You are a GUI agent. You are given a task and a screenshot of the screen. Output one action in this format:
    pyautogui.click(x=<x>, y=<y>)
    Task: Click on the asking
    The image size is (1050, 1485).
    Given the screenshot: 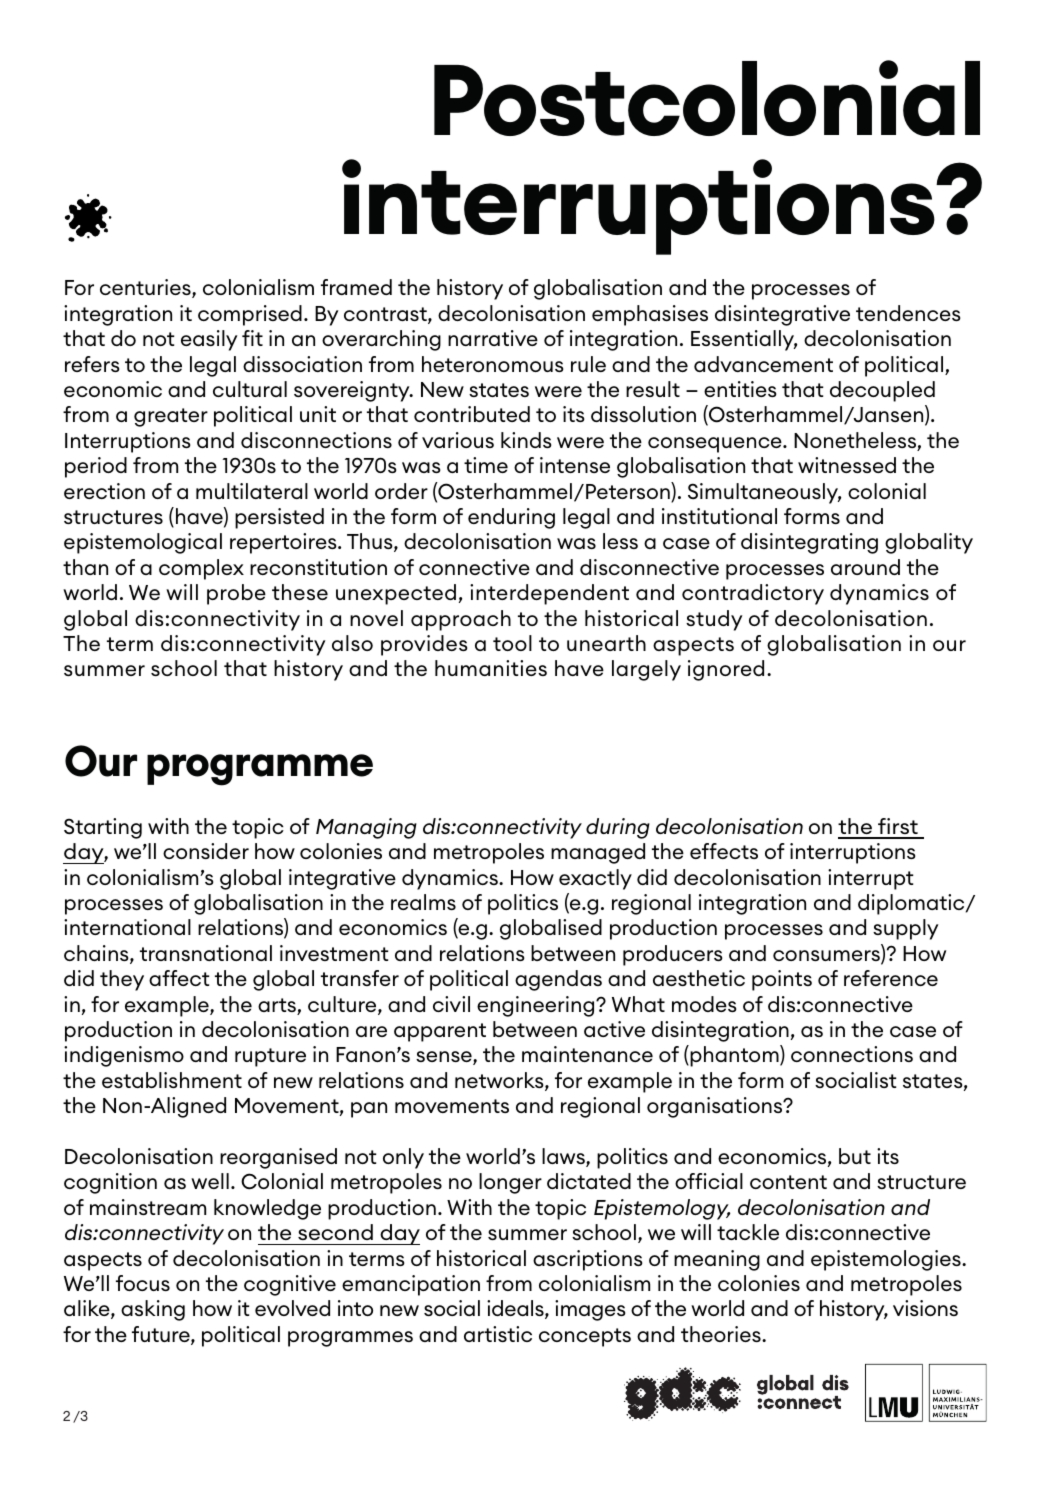 What is the action you would take?
    pyautogui.click(x=153, y=1310)
